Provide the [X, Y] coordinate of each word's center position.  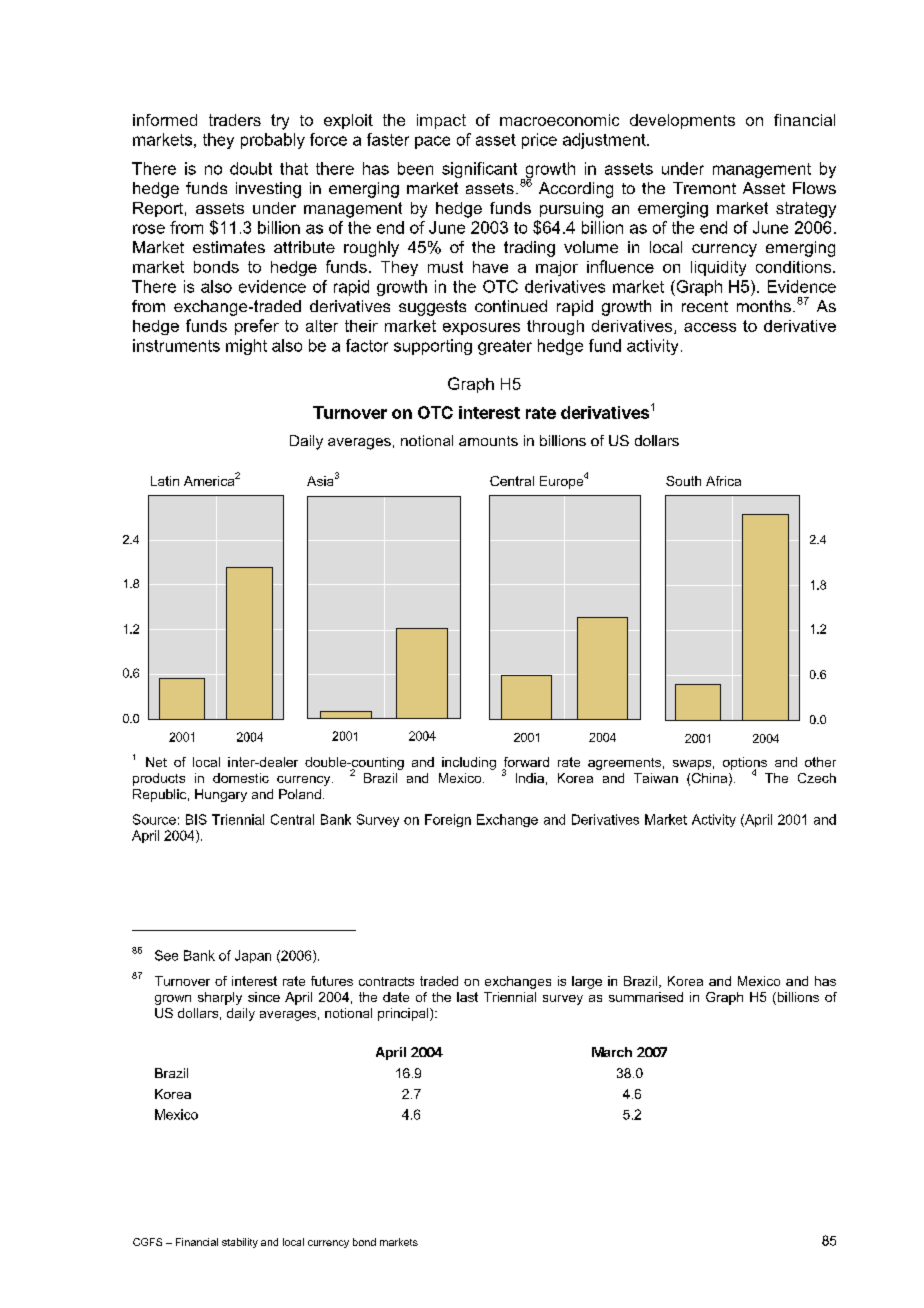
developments [682, 121]
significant [479, 170]
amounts [488, 441]
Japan [253, 956]
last [467, 997]
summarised [646, 997]
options [745, 764]
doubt [251, 168]
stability [240, 1243]
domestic [241, 778]
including [469, 763]
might [246, 347]
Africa [723, 481]
